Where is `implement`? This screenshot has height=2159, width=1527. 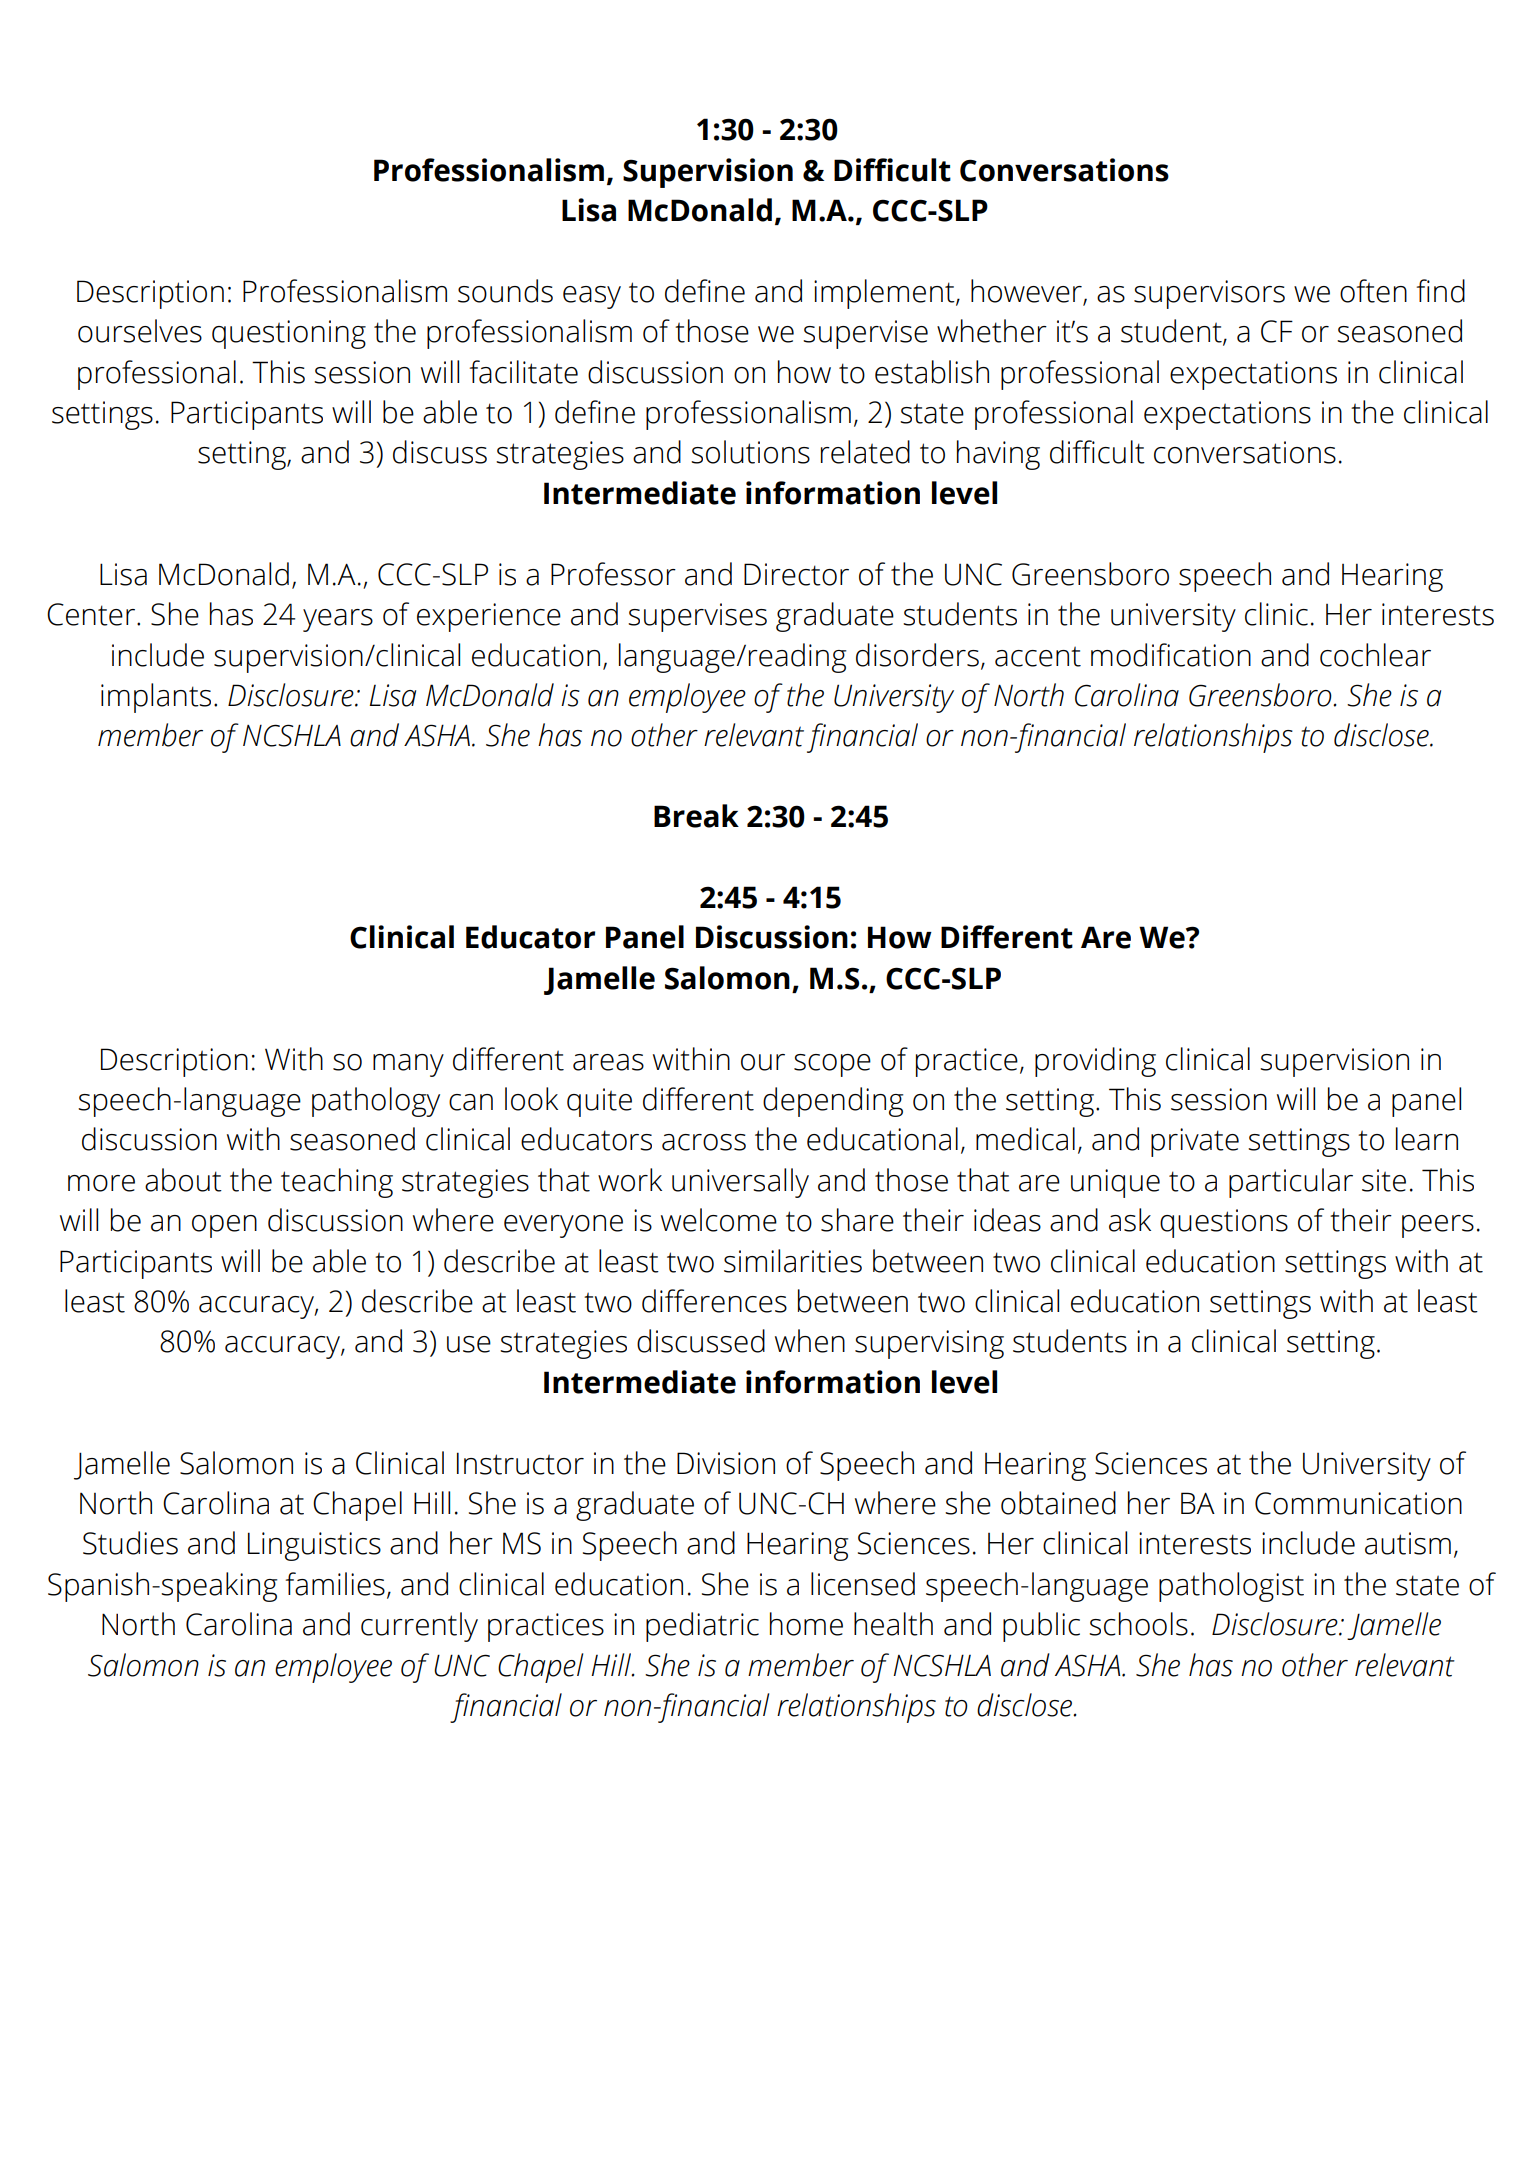
implement is located at coordinates (885, 294).
